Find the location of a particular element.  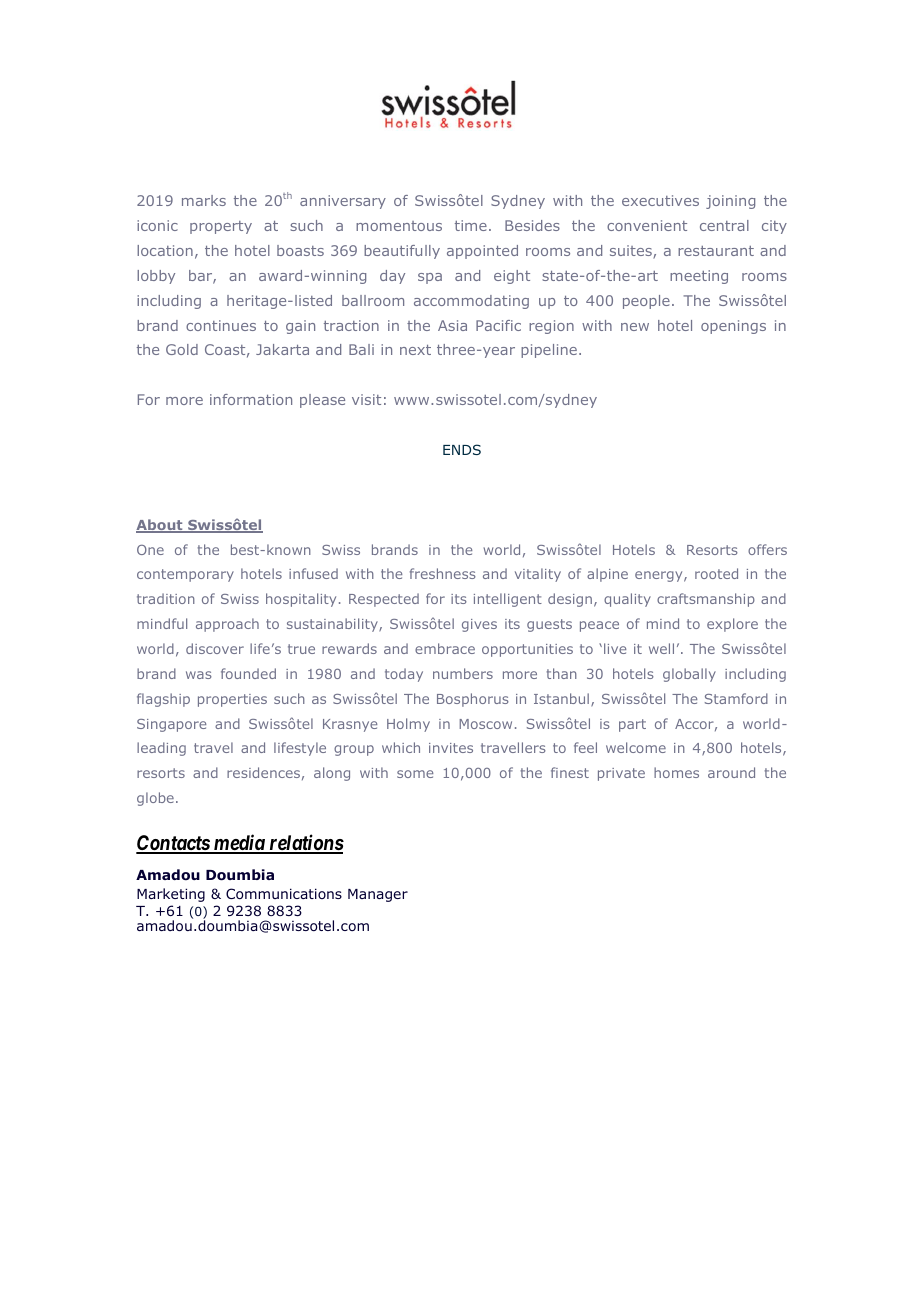

Stamford is located at coordinates (736, 698).
